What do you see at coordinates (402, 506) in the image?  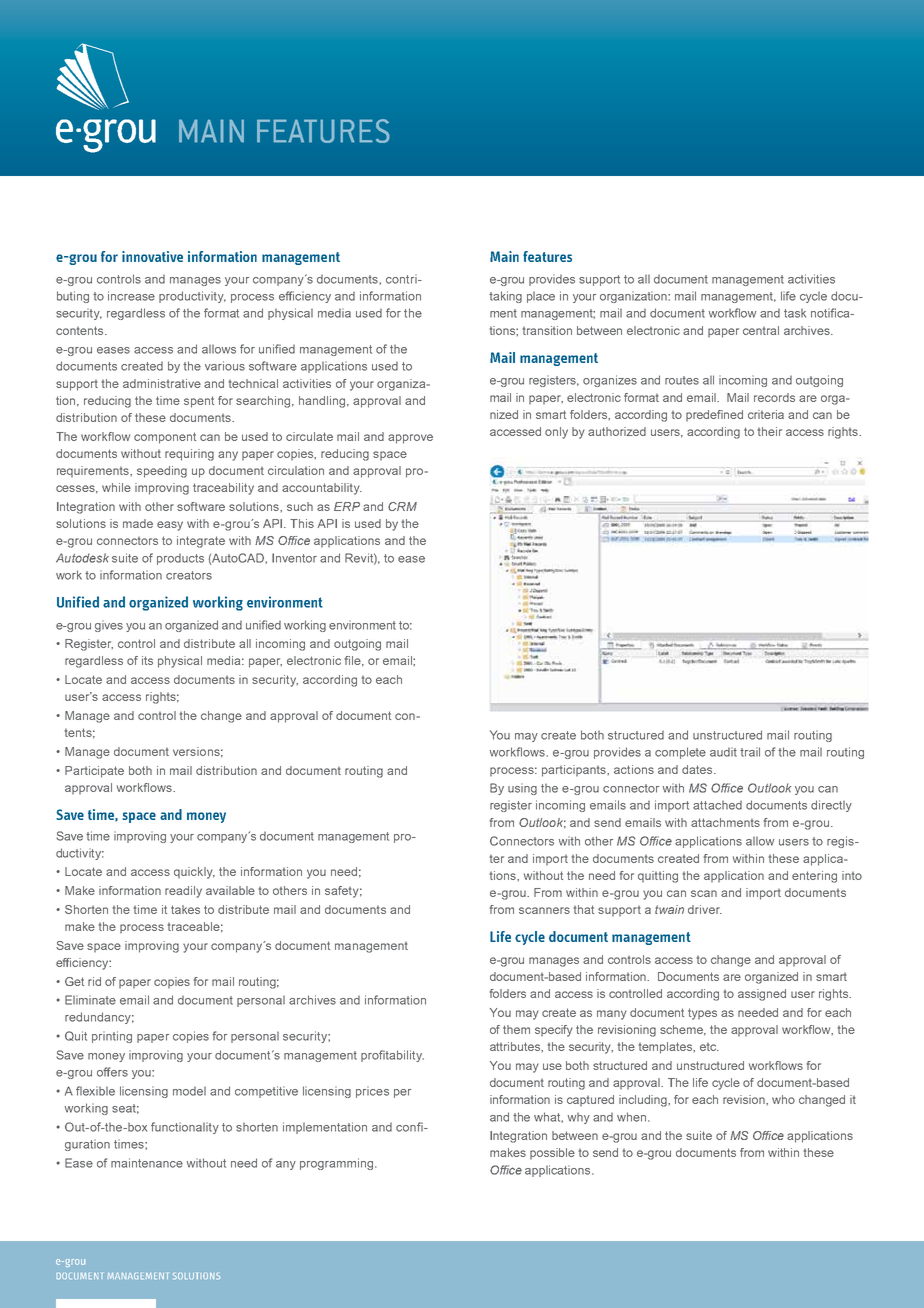 I see `CRM` at bounding box center [402, 506].
